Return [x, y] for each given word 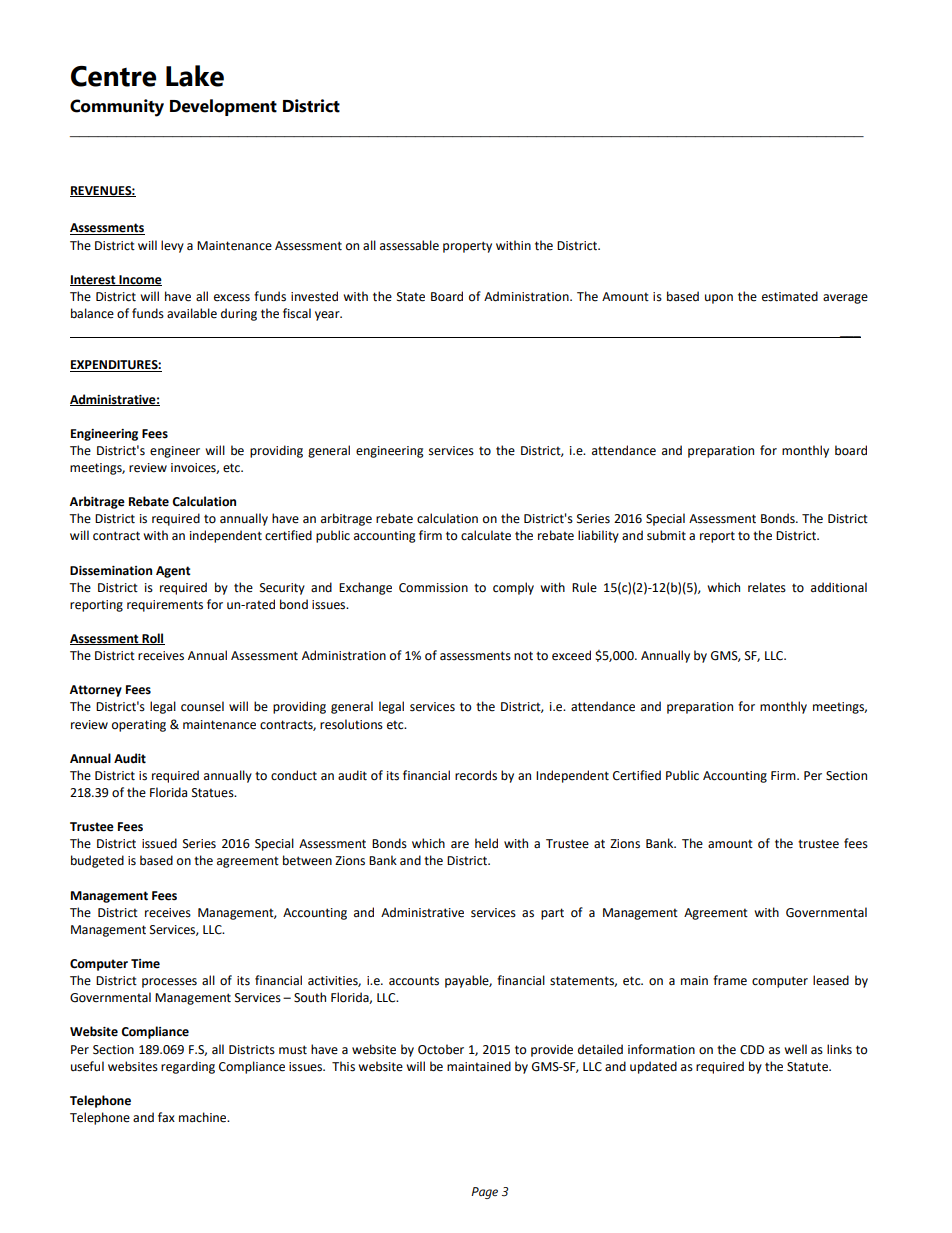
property [467, 247]
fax [166, 1117]
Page [484, 1193]
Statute [809, 1067]
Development [223, 107]
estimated [790, 296]
